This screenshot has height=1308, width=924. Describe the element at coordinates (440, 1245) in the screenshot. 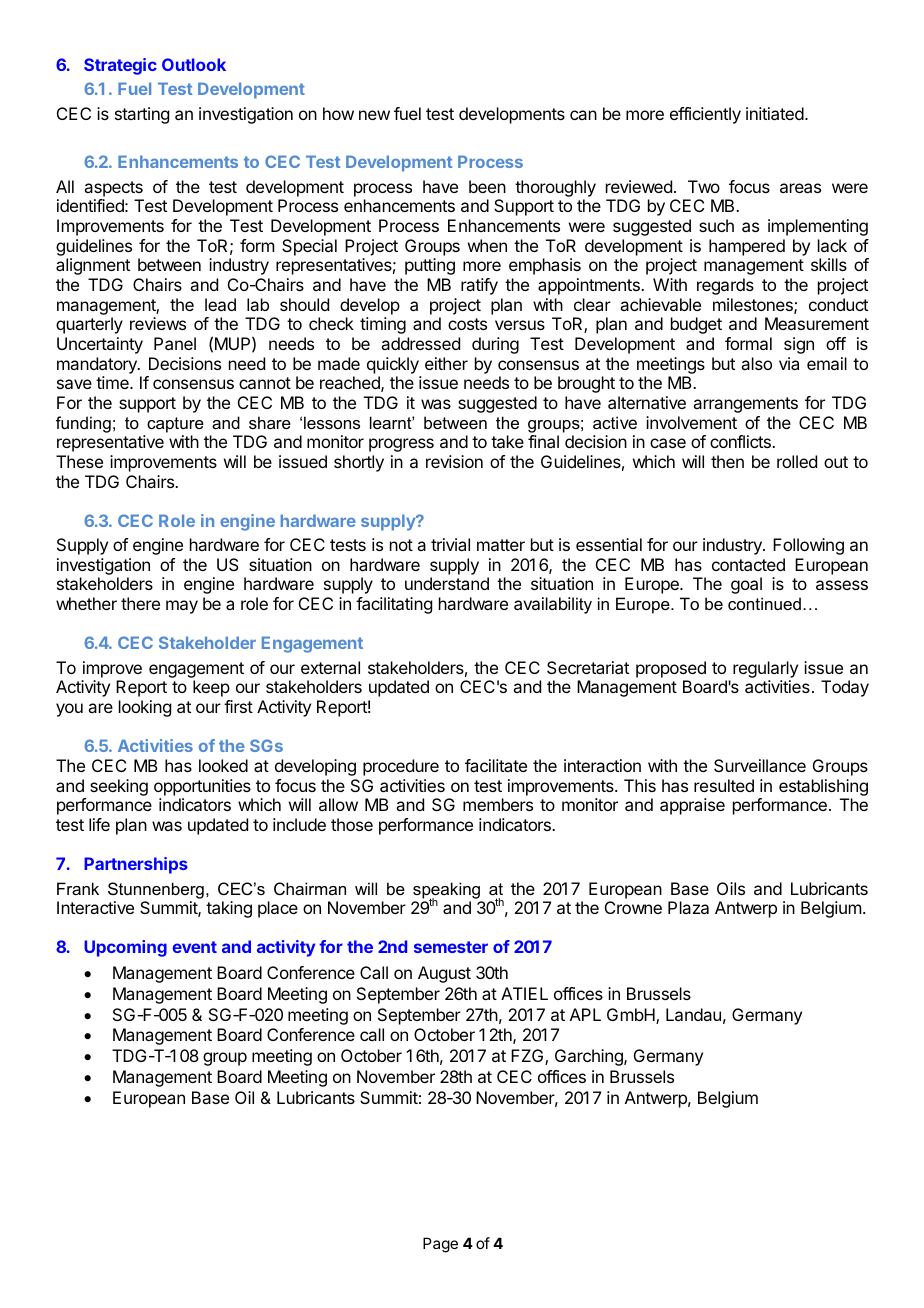

I see `Page` at that location.
